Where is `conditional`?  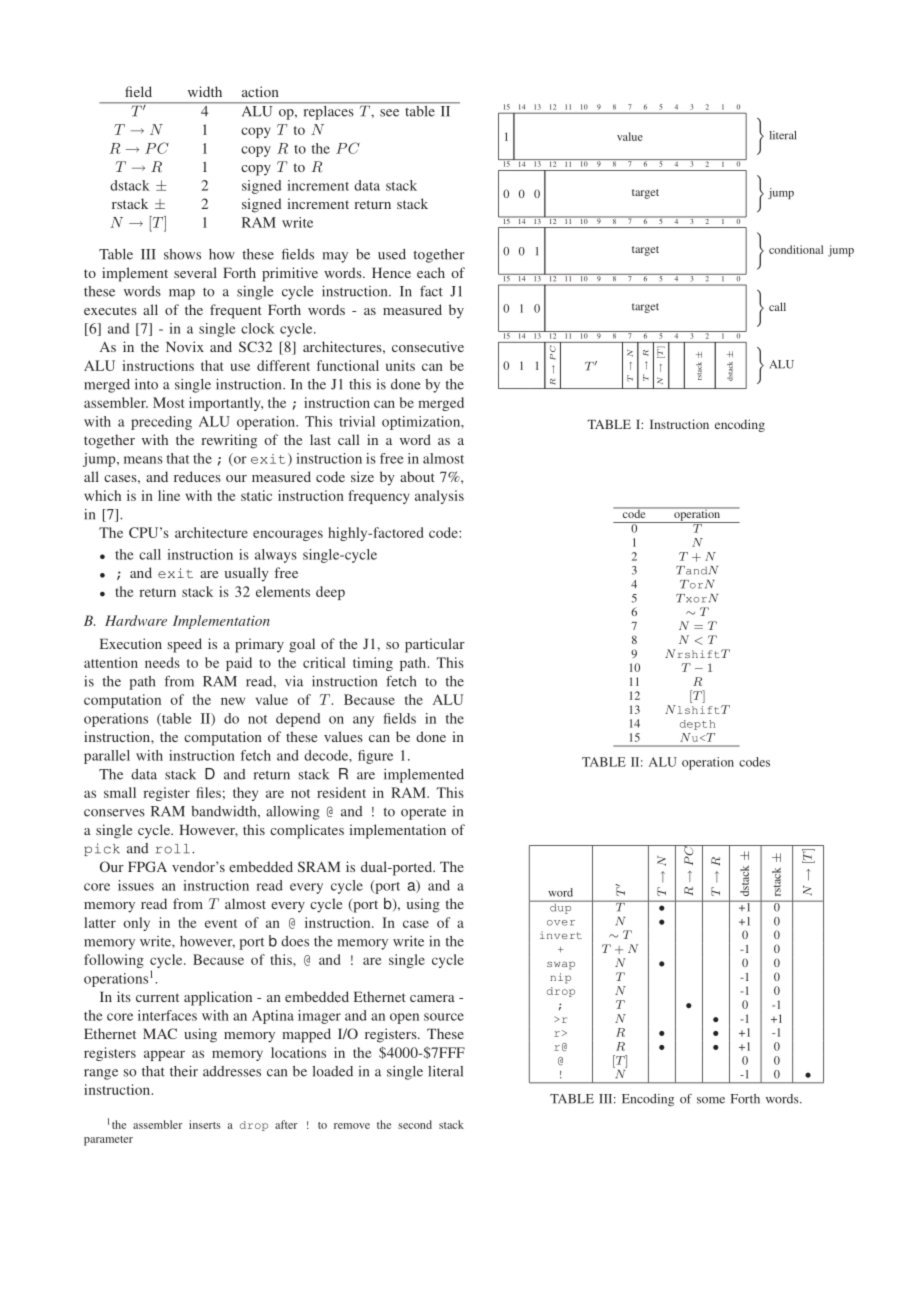 conditional is located at coordinates (796, 249).
